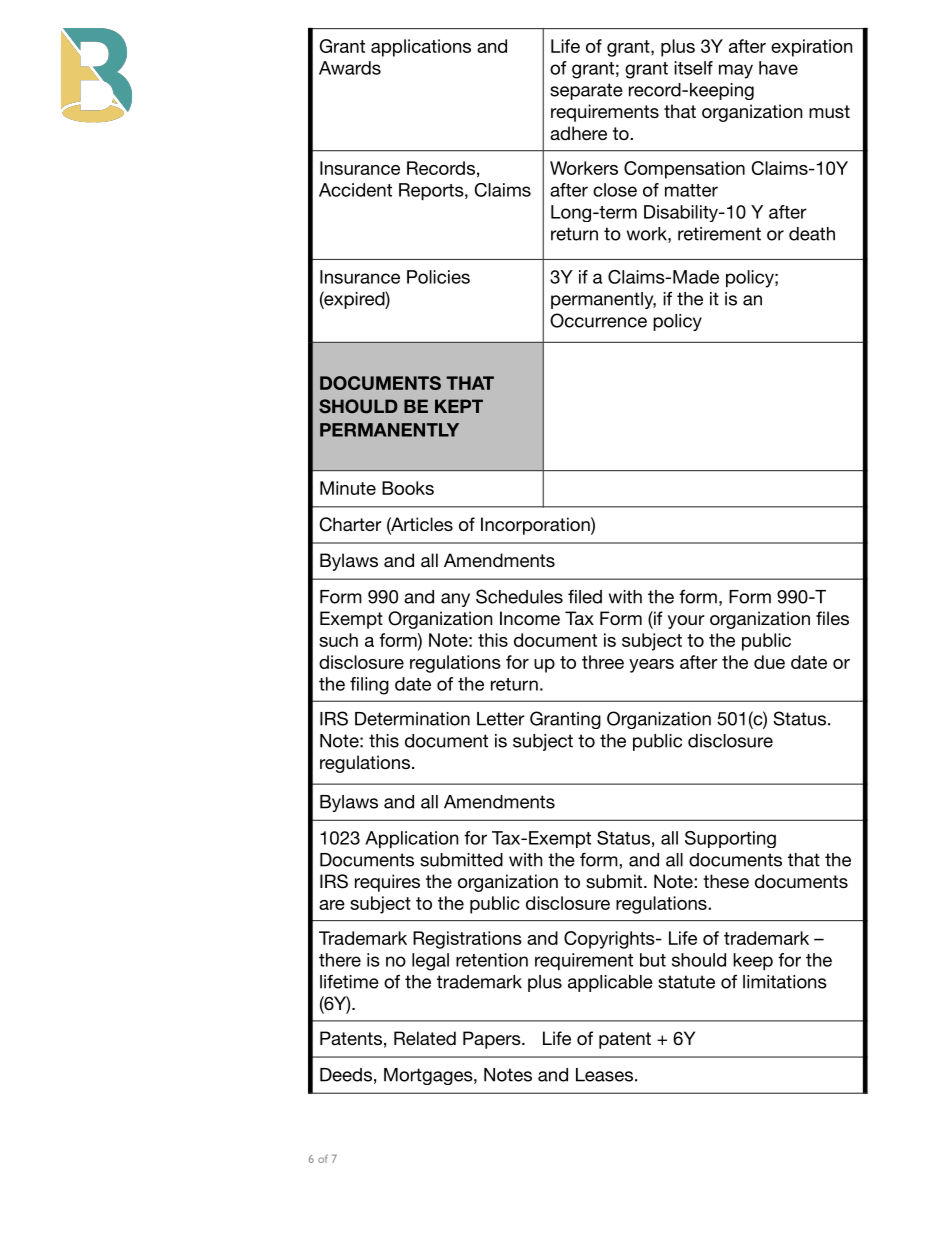  What do you see at coordinates (459, 406) in the screenshot?
I see `KEPT` at bounding box center [459, 406].
